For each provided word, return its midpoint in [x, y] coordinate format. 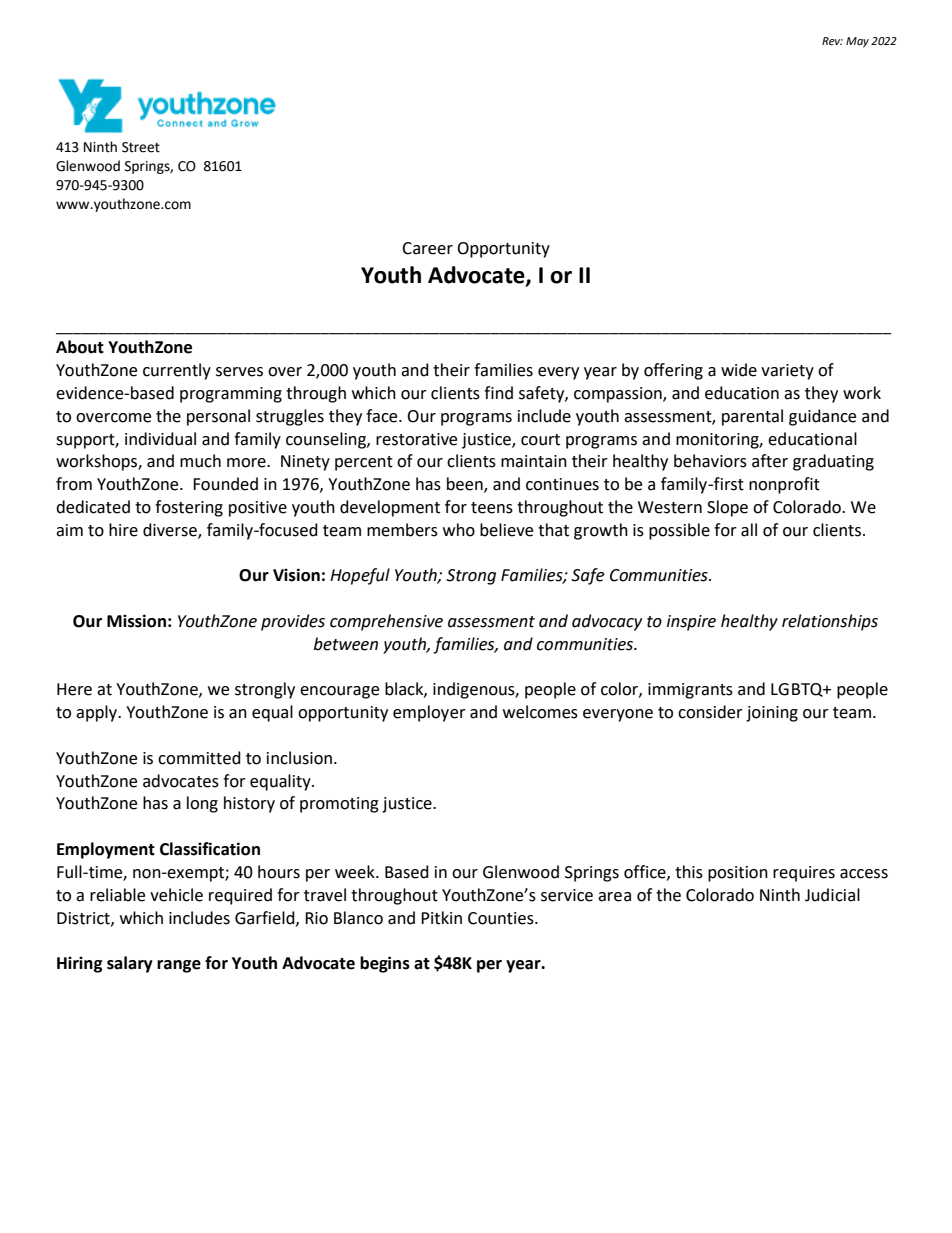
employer [429, 713]
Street [141, 147]
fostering [189, 508]
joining [772, 714]
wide [739, 370]
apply [98, 713]
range [179, 966]
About [80, 347]
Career [427, 248]
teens [492, 508]
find [498, 393]
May [857, 42]
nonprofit [784, 485]
